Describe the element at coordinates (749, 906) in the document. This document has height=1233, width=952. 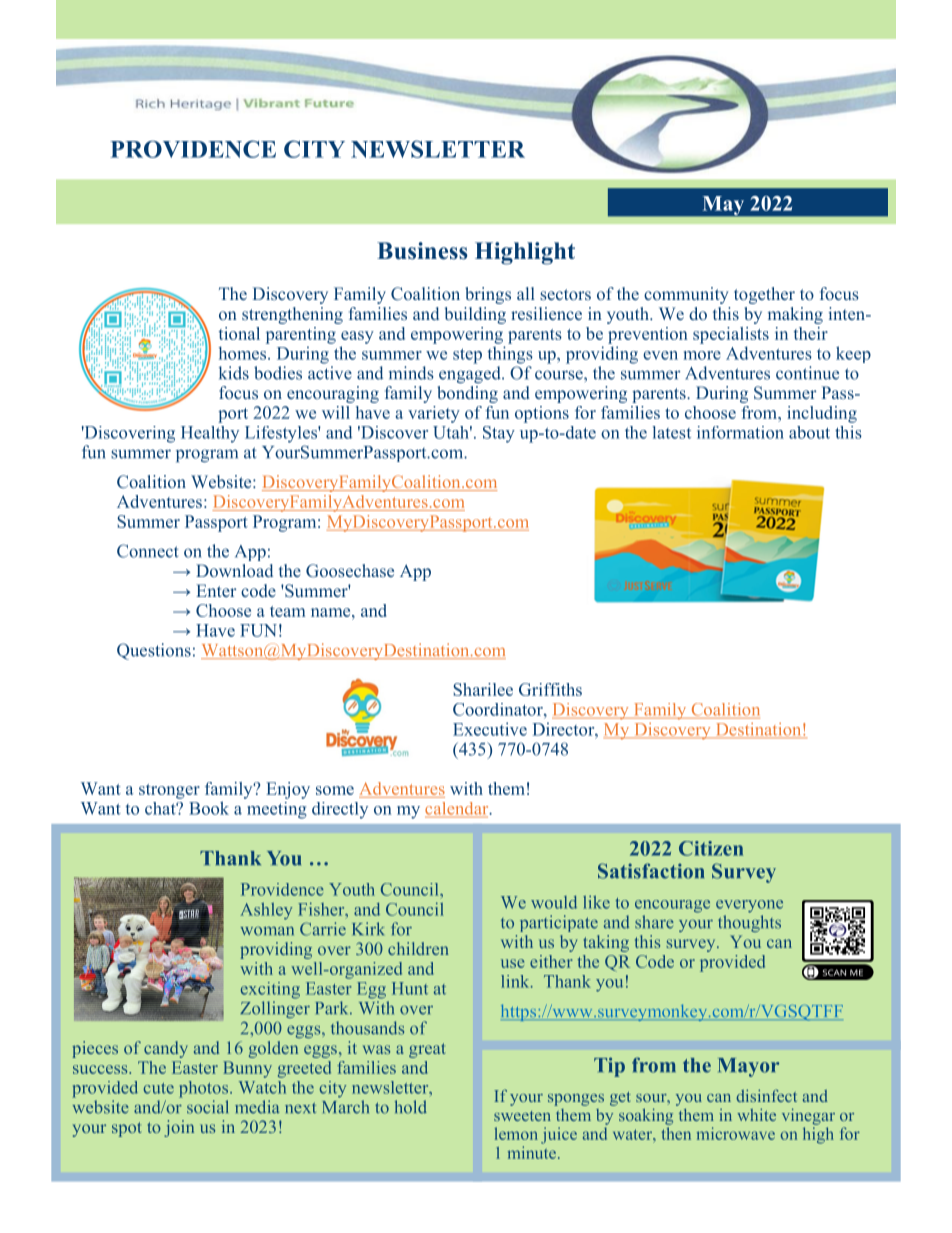
I see `everyone` at that location.
